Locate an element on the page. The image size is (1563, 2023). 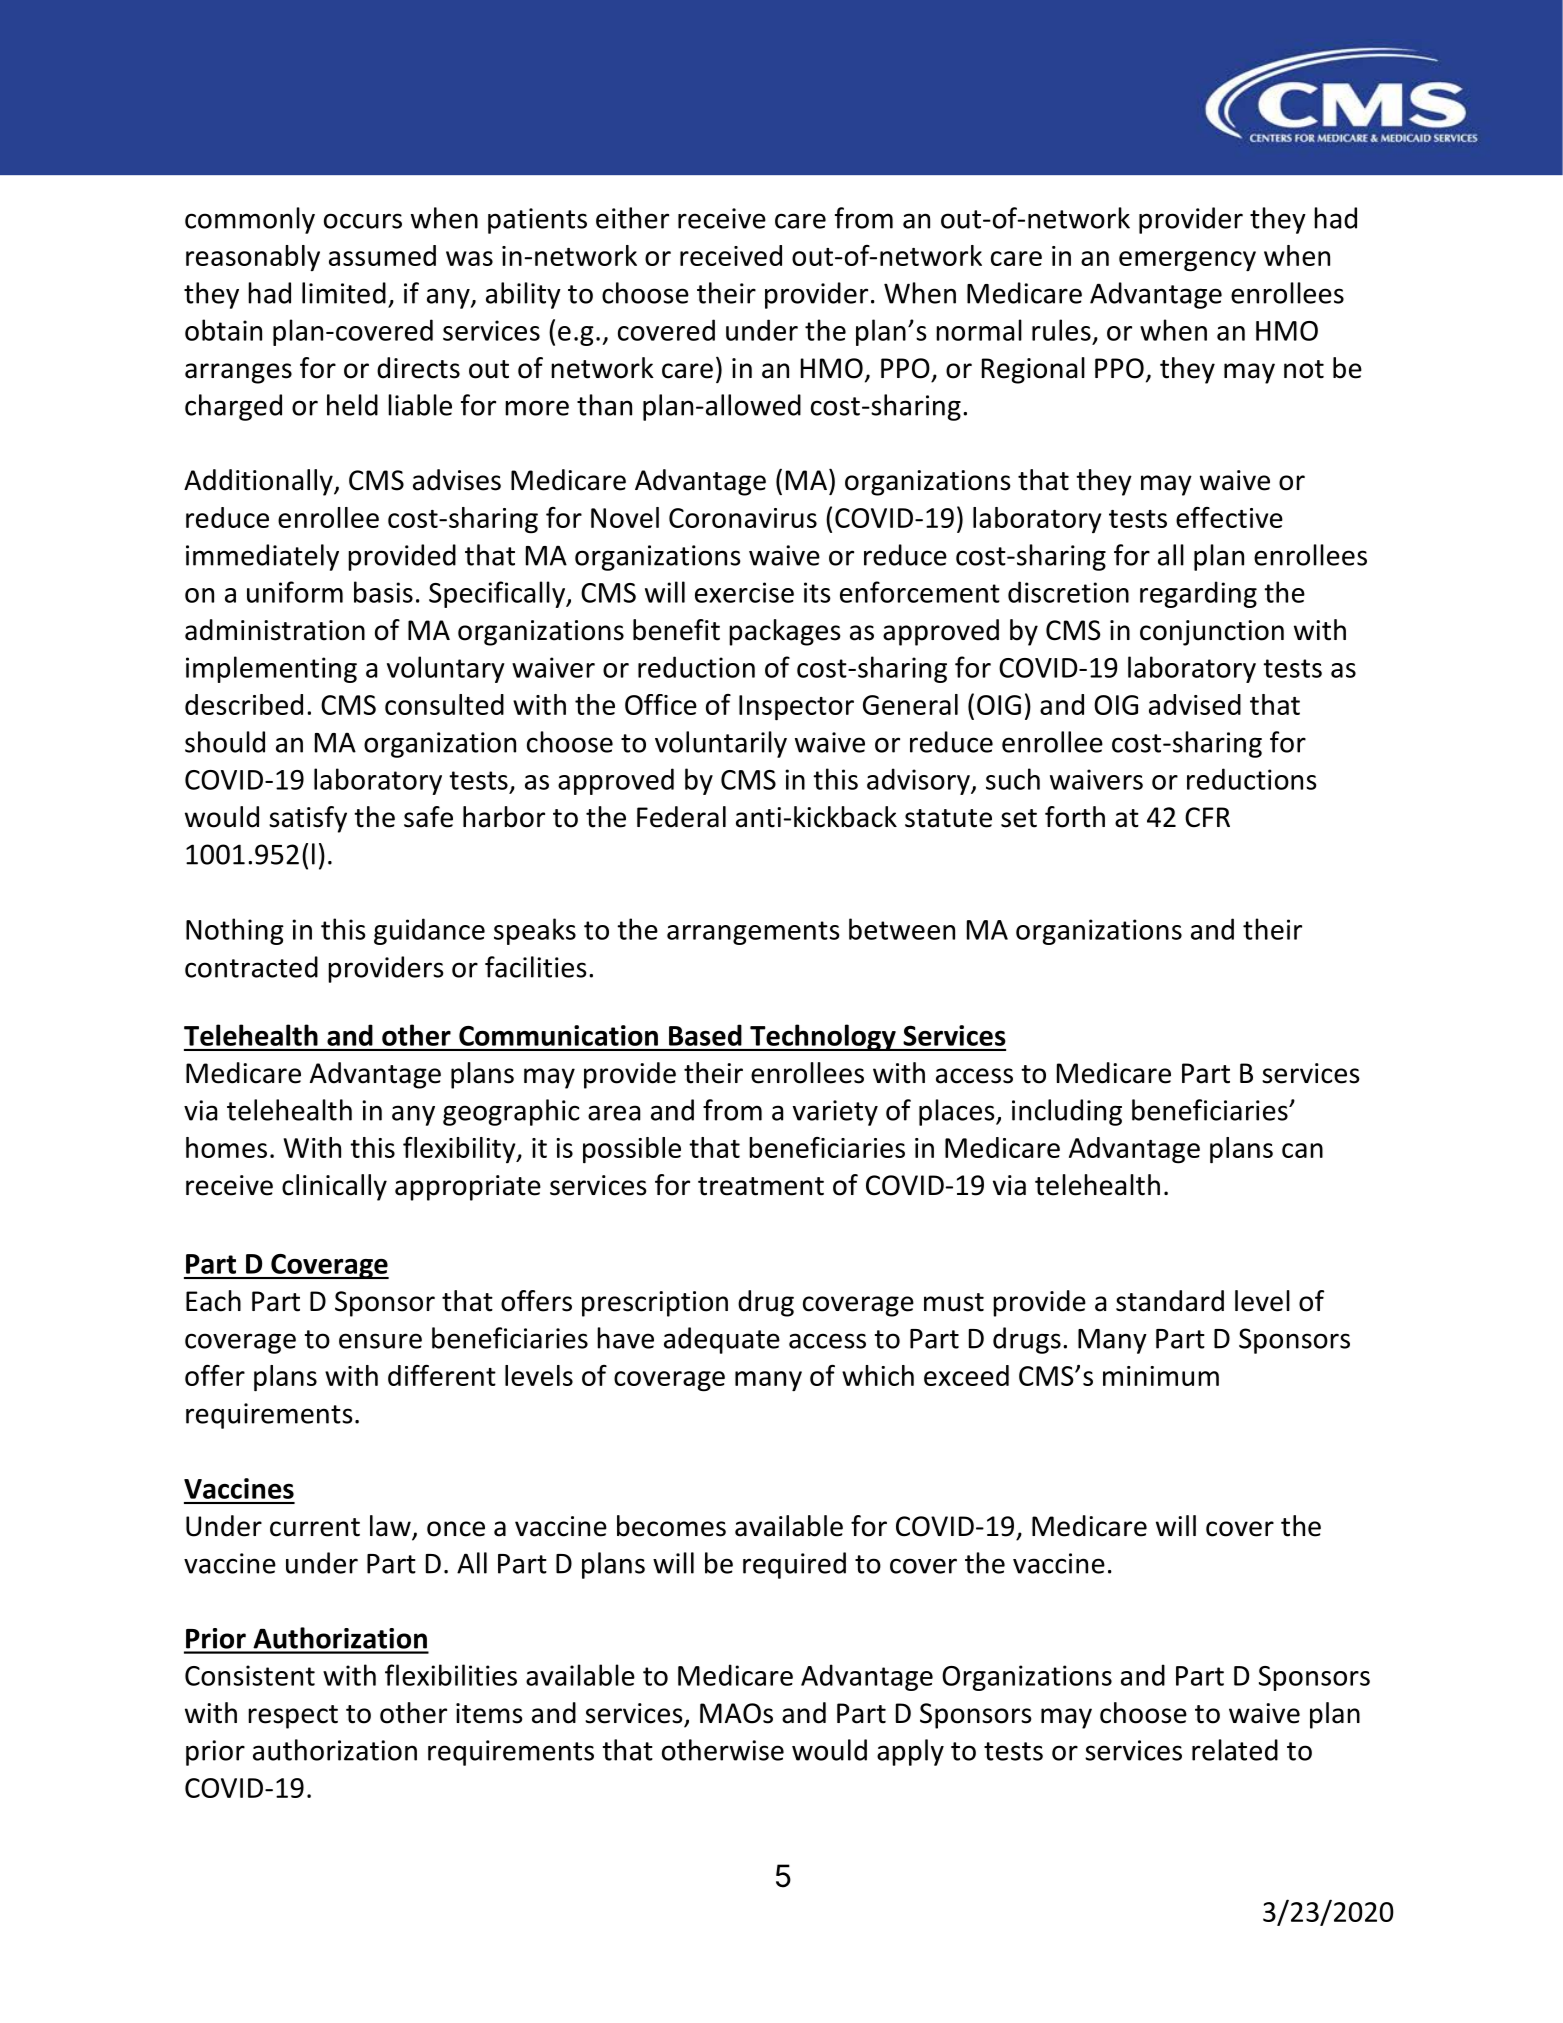
assumed is located at coordinates (382, 255).
